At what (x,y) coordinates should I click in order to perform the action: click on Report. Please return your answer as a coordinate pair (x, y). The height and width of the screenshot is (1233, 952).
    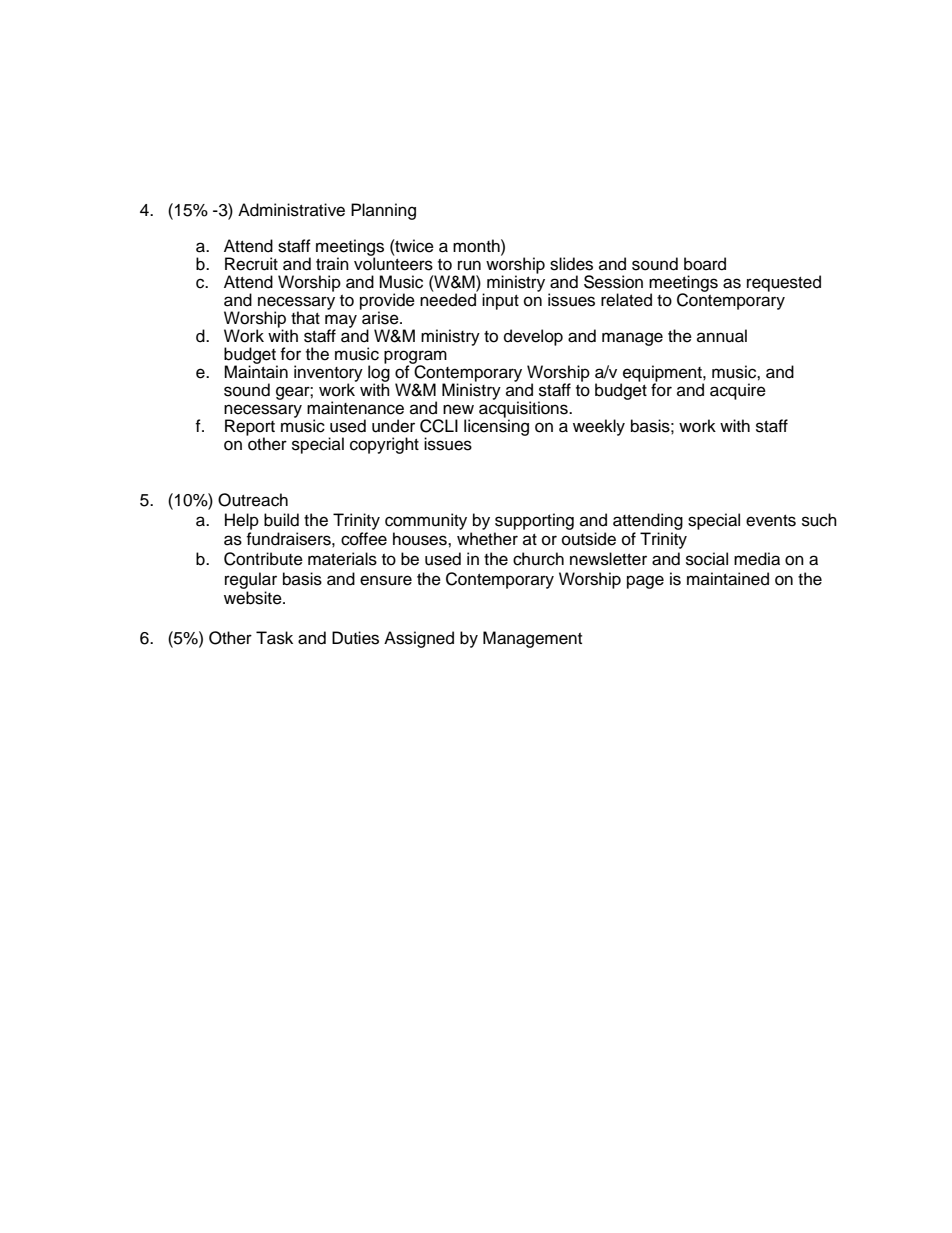
    Looking at the image, I should click on (250, 428).
